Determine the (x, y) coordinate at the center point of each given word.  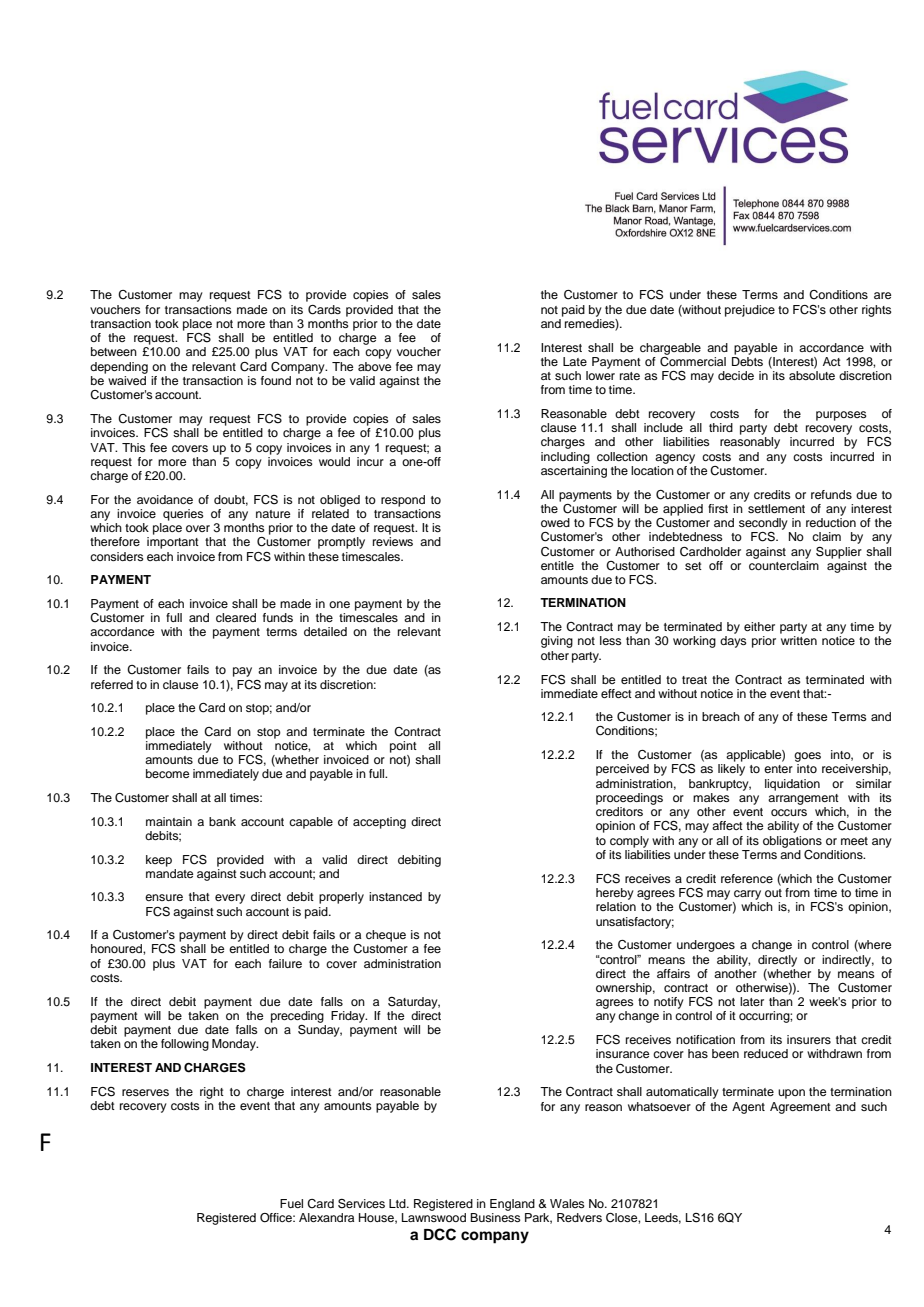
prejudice (750, 311)
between (114, 351)
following (185, 1045)
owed (555, 522)
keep (159, 861)
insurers (809, 1039)
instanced (395, 896)
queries (183, 515)
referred (112, 684)
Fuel (291, 1203)
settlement (776, 508)
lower (600, 375)
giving (557, 642)
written (799, 640)
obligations (792, 842)
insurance (622, 1053)
